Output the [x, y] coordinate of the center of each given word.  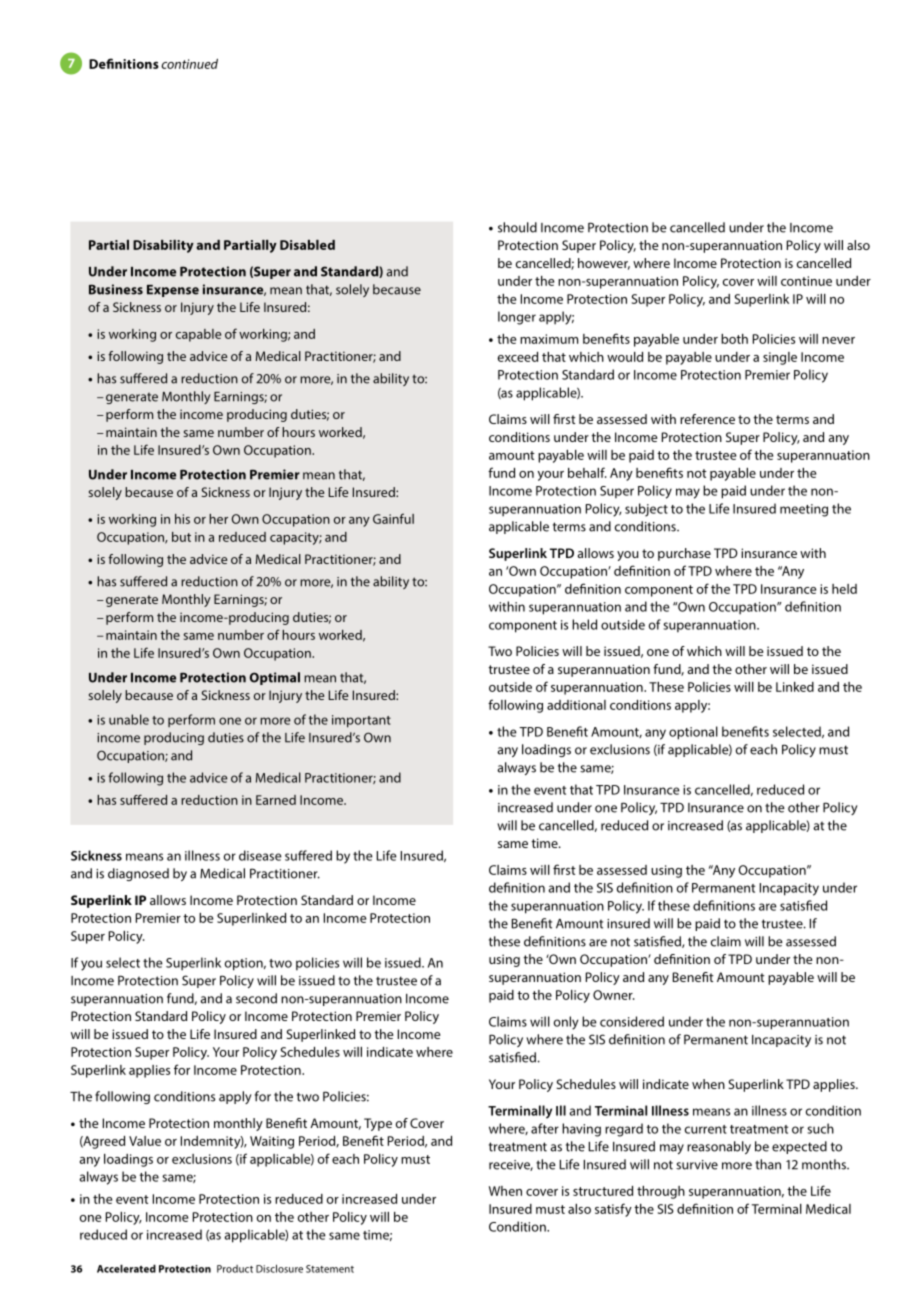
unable [129, 719]
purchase [684, 554]
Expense [173, 291]
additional [576, 705]
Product [235, 1269]
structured [603, 1191]
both [734, 339]
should [517, 227]
